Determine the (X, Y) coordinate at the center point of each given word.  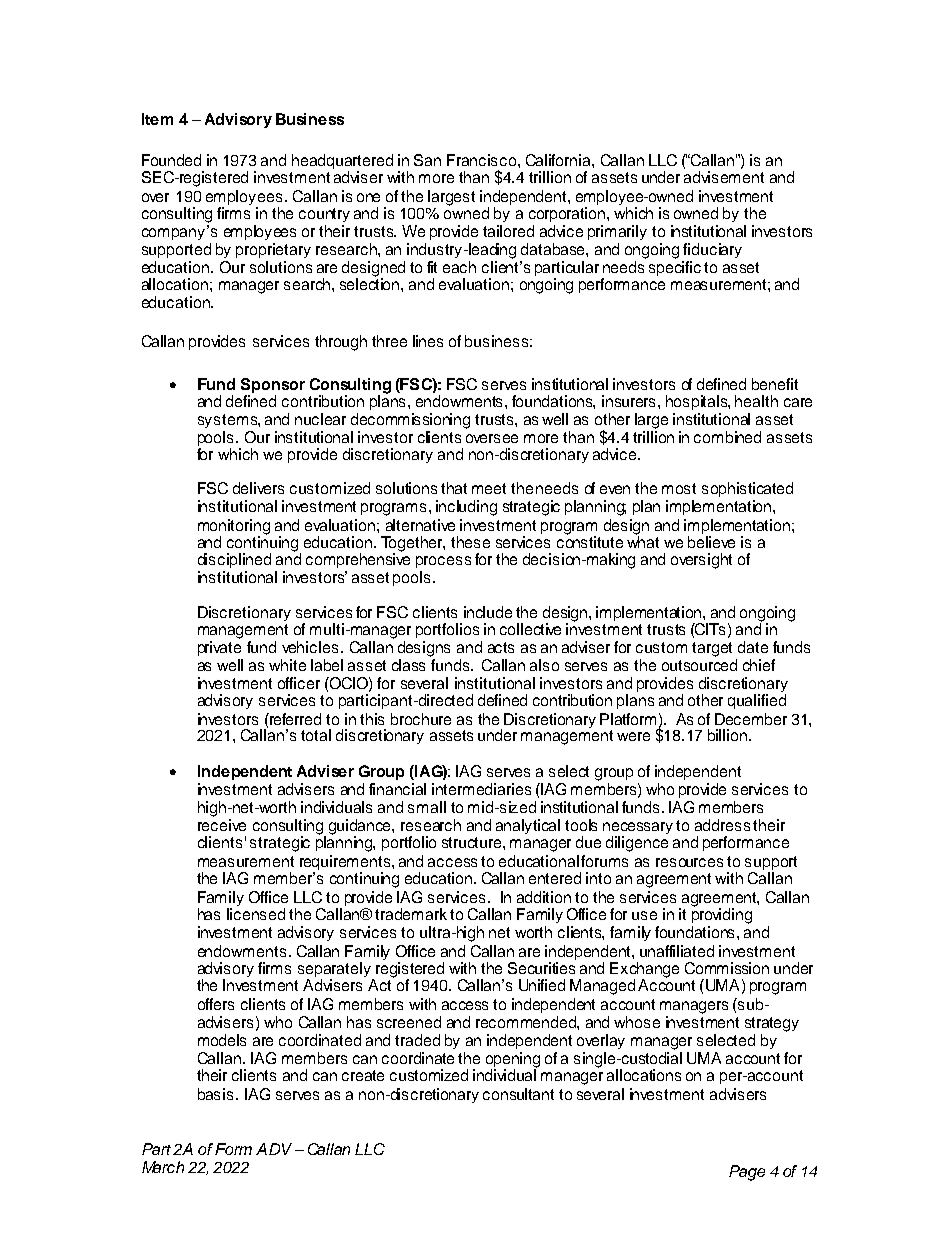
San (427, 160)
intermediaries (481, 789)
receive (222, 825)
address (722, 825)
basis (217, 1094)
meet (489, 488)
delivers (258, 488)
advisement (724, 177)
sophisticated (747, 489)
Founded (171, 160)
